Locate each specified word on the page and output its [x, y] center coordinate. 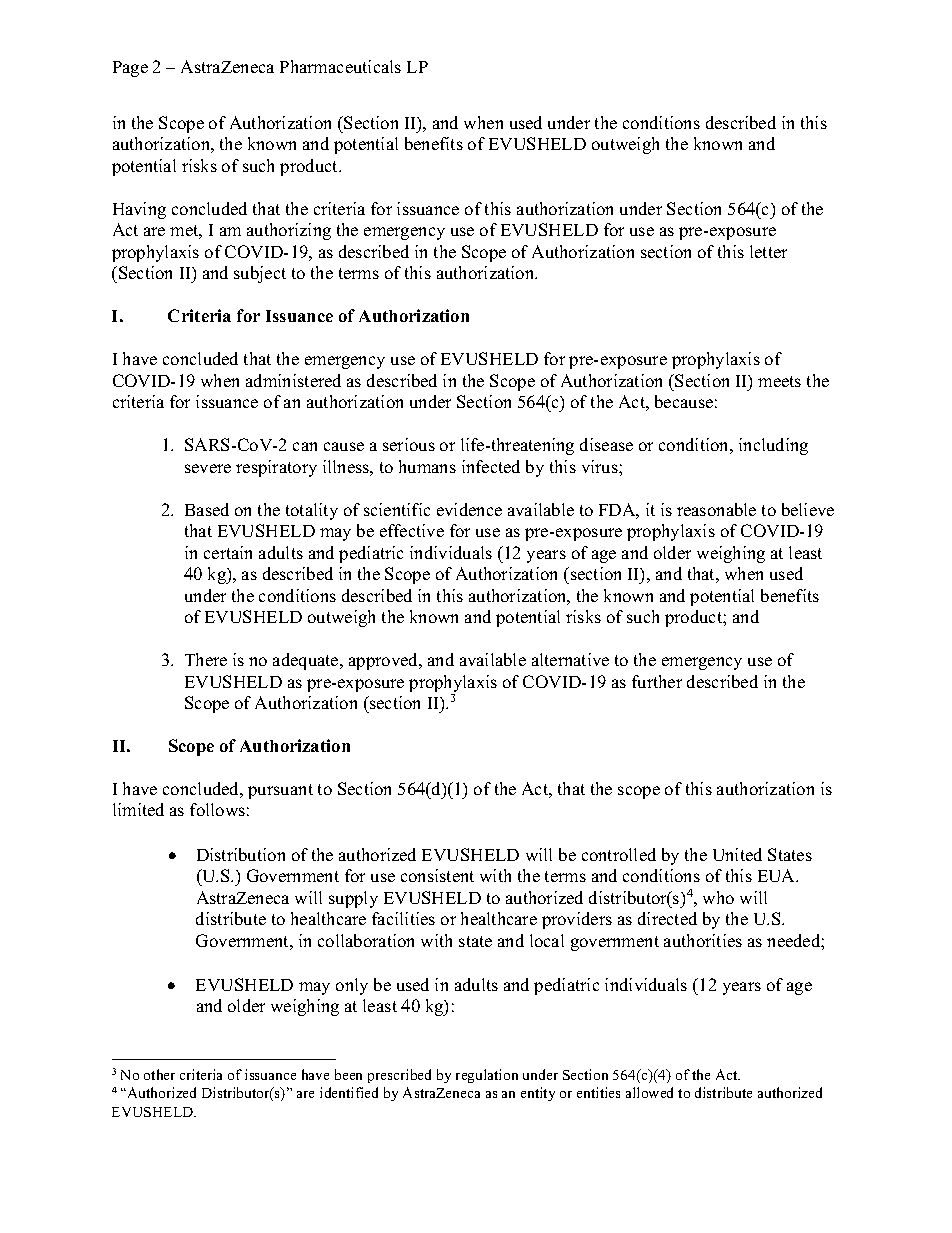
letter [768, 251]
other [159, 1074]
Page [130, 69]
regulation [487, 1076]
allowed [649, 1092]
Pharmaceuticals [340, 66]
